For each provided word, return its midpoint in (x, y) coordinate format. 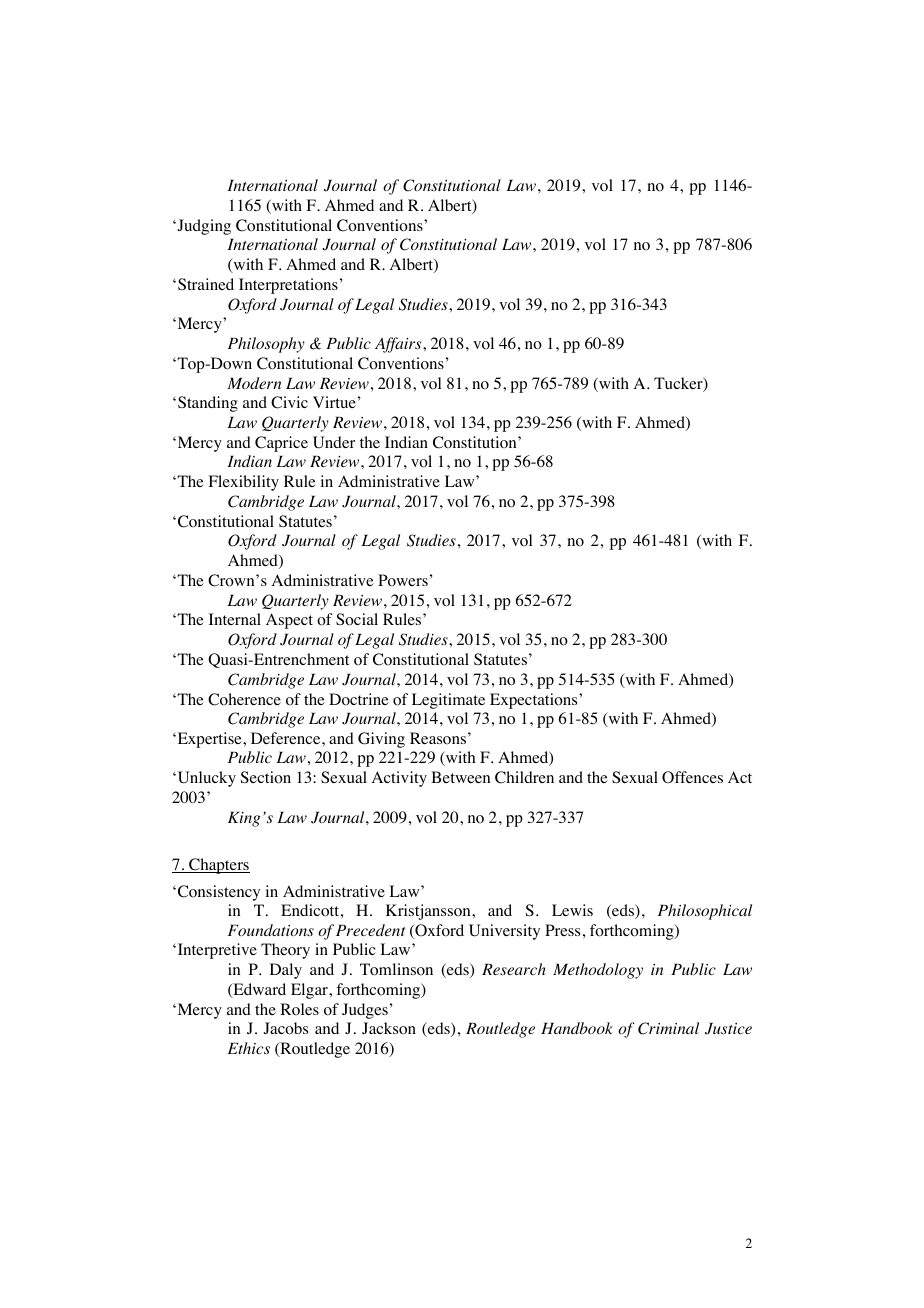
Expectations (535, 701)
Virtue (334, 402)
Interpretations (288, 286)
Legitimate (448, 701)
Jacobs (286, 1028)
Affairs (399, 345)
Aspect (289, 621)
